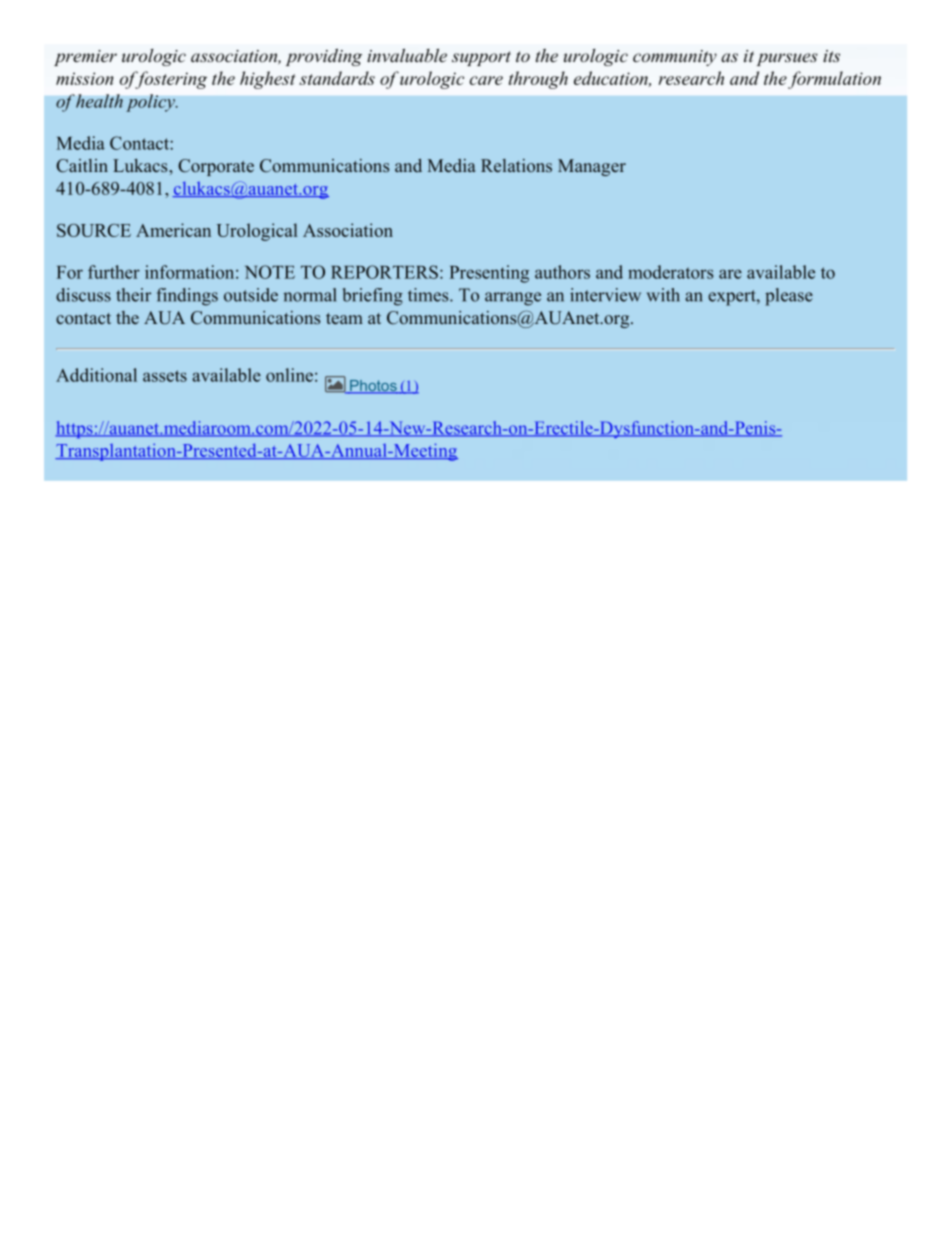 This screenshot has height=1233, width=952. I want to click on Presenting, so click(489, 274).
